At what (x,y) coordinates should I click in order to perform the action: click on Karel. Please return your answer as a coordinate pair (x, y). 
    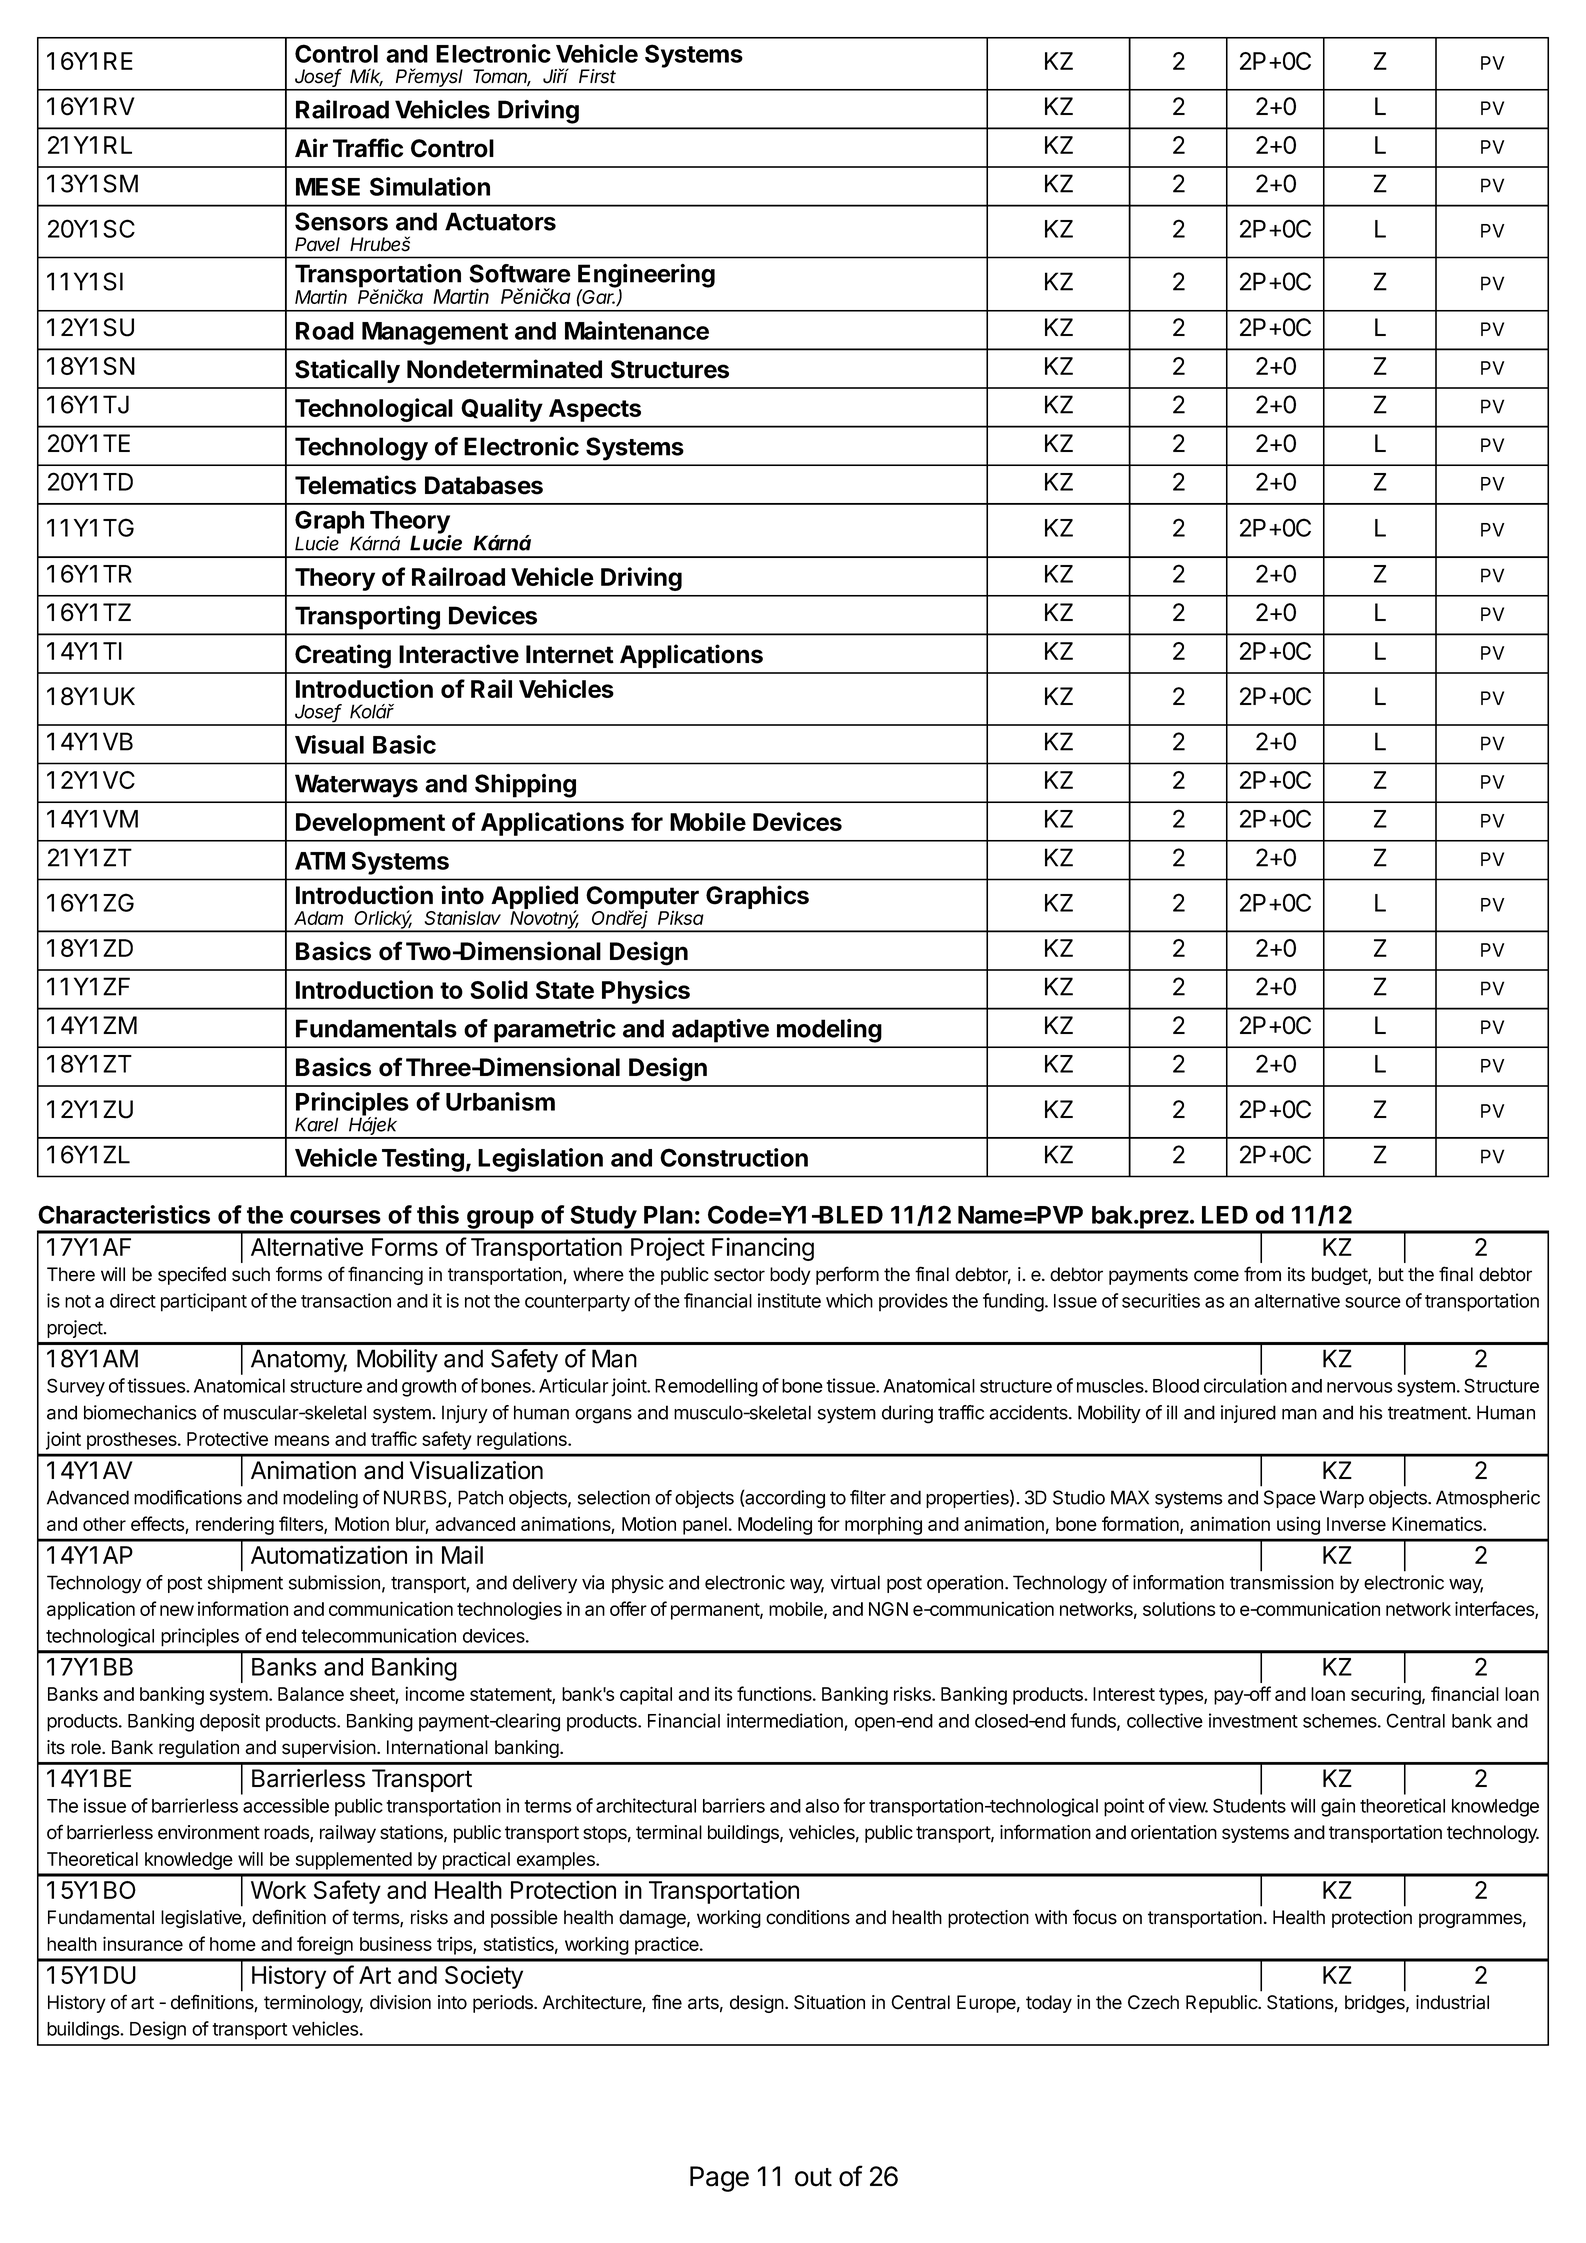
    Looking at the image, I should click on (316, 1124).
